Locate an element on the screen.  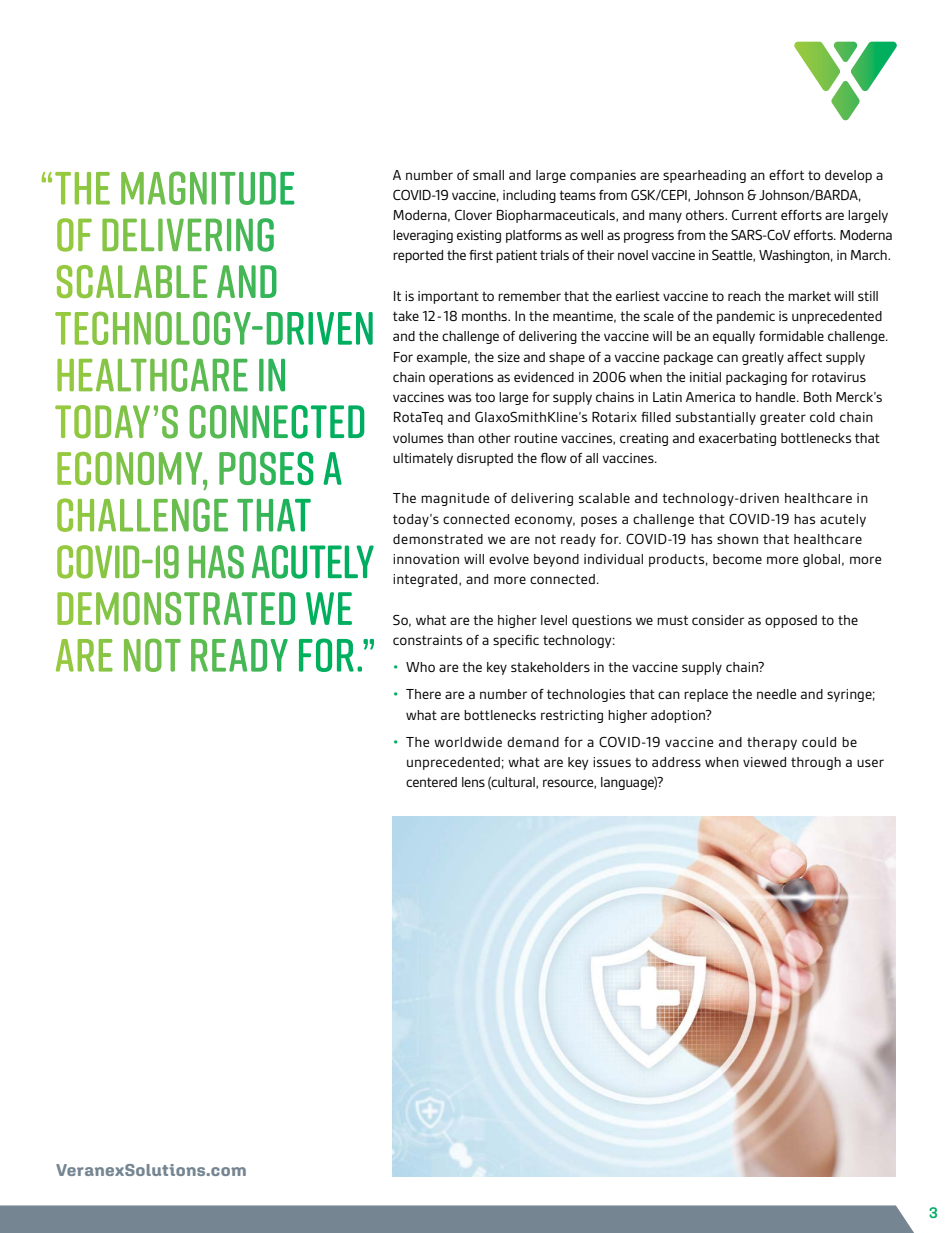
small is located at coordinates (488, 175).
